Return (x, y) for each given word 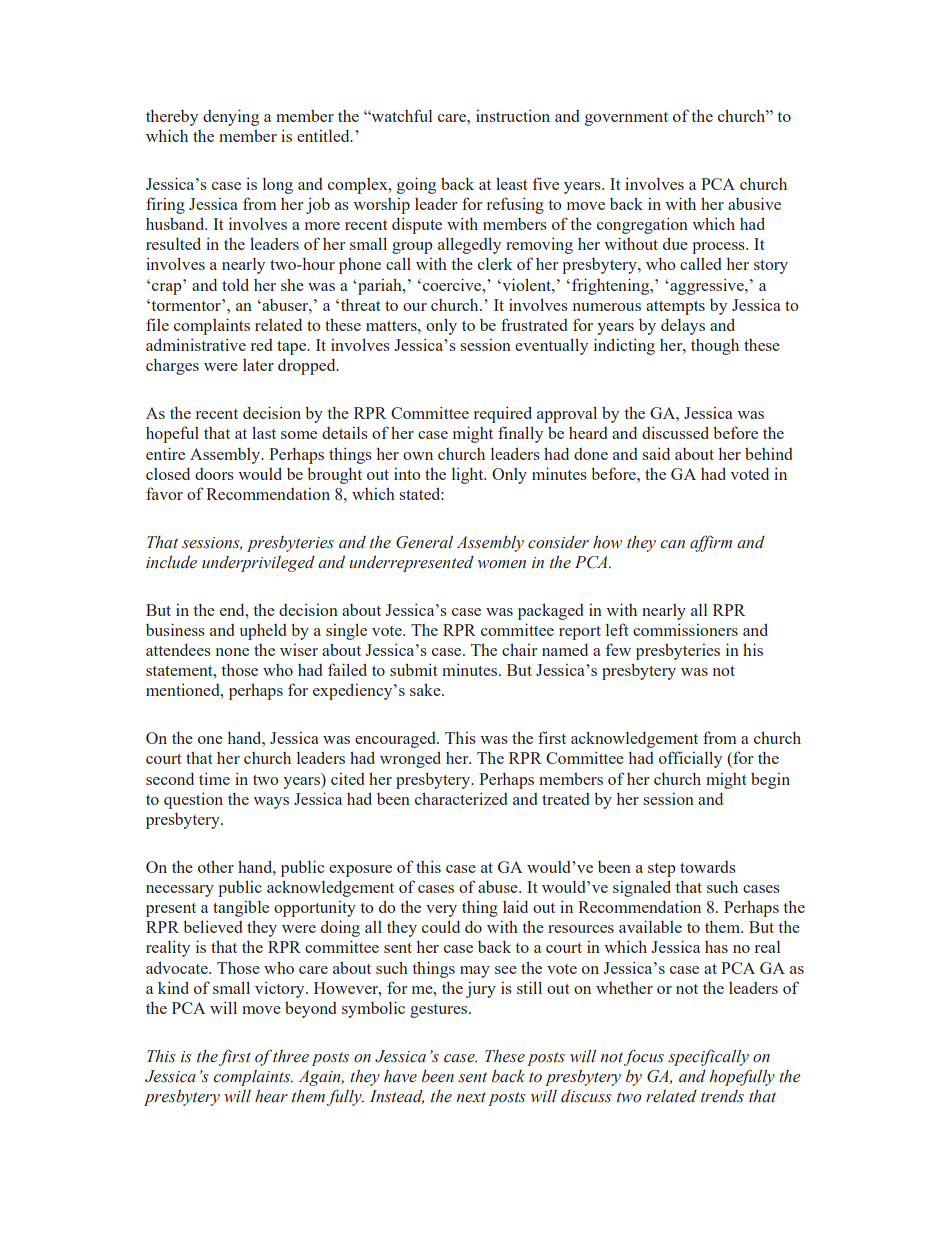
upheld (262, 632)
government (626, 119)
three (291, 1056)
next (471, 1097)
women (502, 564)
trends (722, 1096)
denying (231, 117)
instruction (513, 115)
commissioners (685, 629)
